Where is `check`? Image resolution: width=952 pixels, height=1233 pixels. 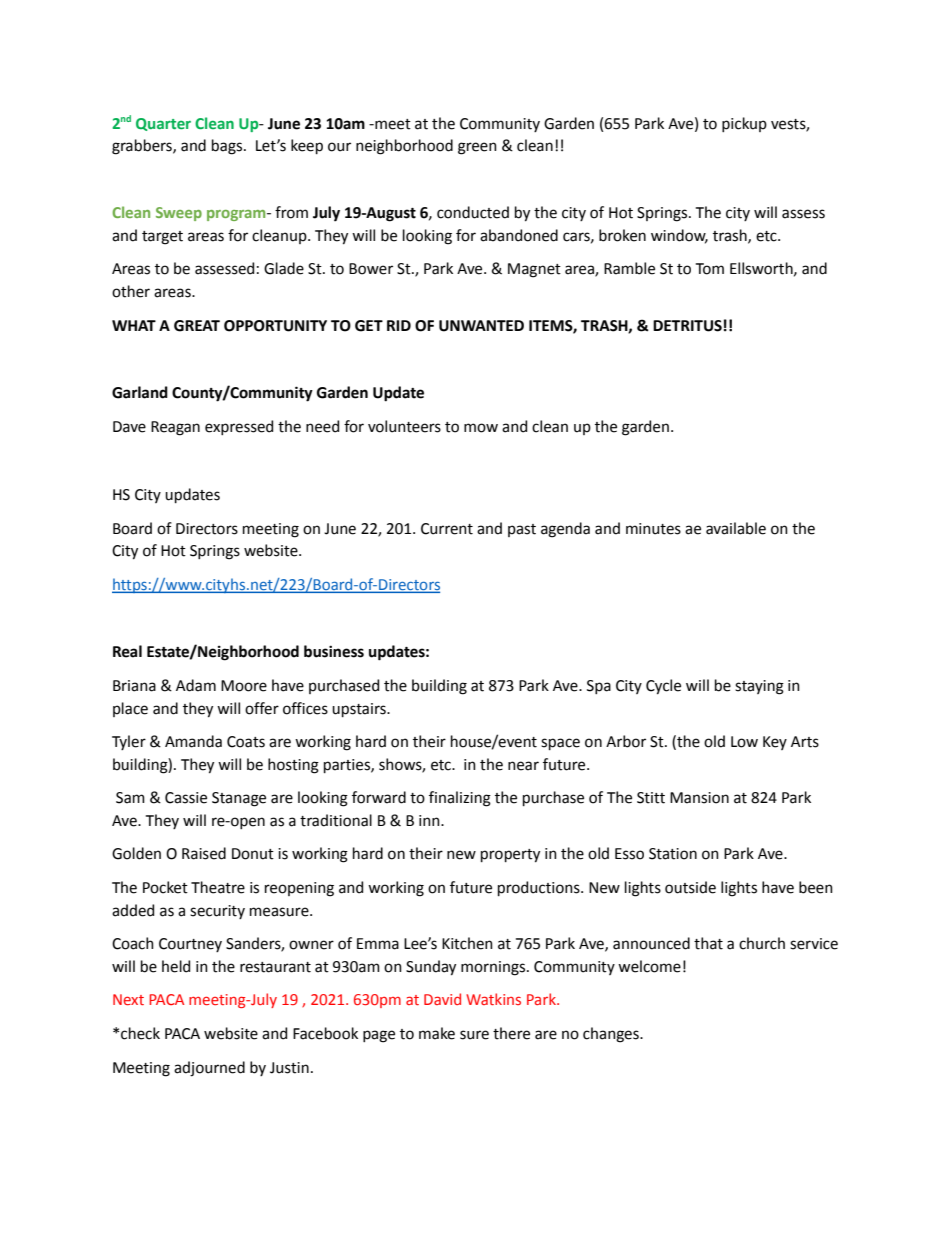
check is located at coordinates (140, 1033).
